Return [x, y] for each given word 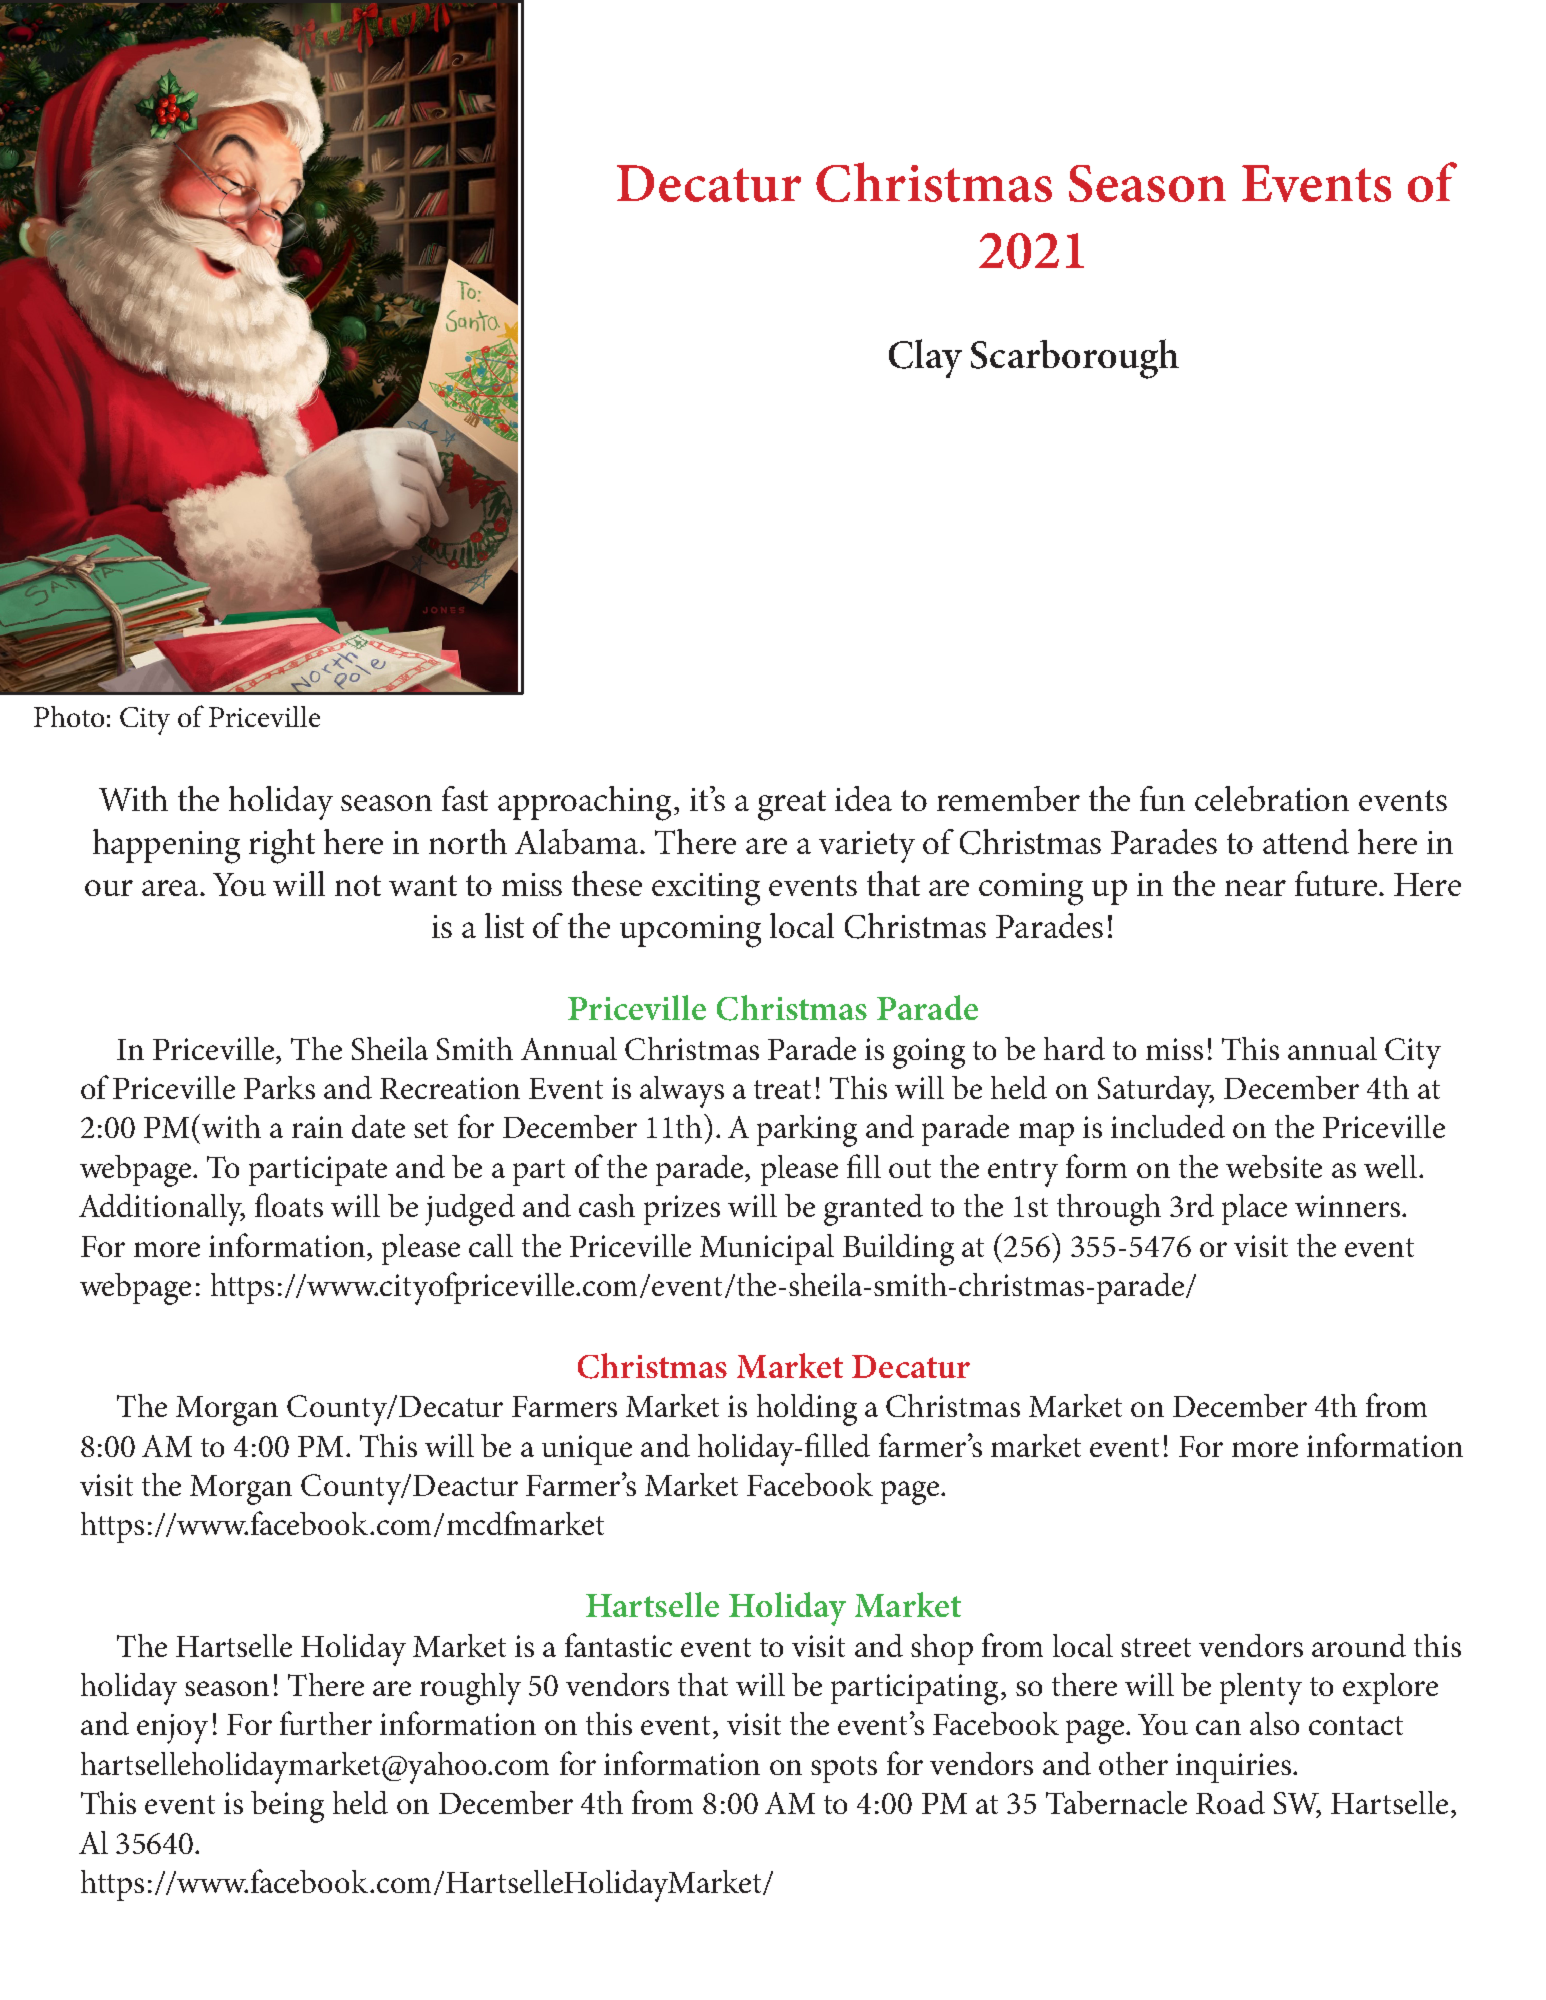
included [1168, 1126]
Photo [69, 716]
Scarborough [1075, 359]
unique [587, 1450]
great [792, 805]
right [282, 846]
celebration [1272, 798]
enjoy [172, 1729]
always [682, 1092]
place [1254, 1209]
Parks [279, 1087]
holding [807, 1410]
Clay [925, 358]
